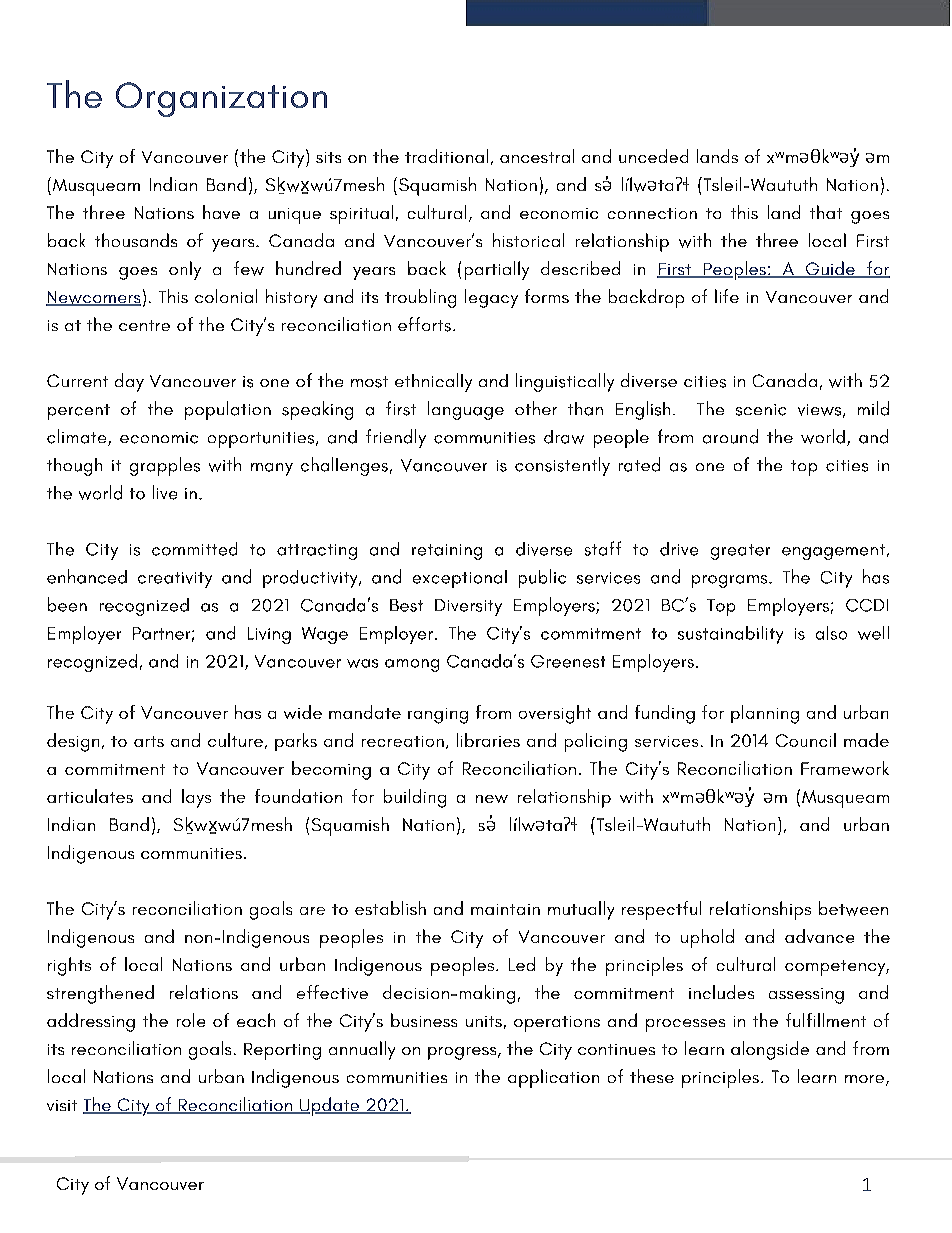 The height and width of the page is (1233, 952). I want to click on traditional, so click(446, 156).
